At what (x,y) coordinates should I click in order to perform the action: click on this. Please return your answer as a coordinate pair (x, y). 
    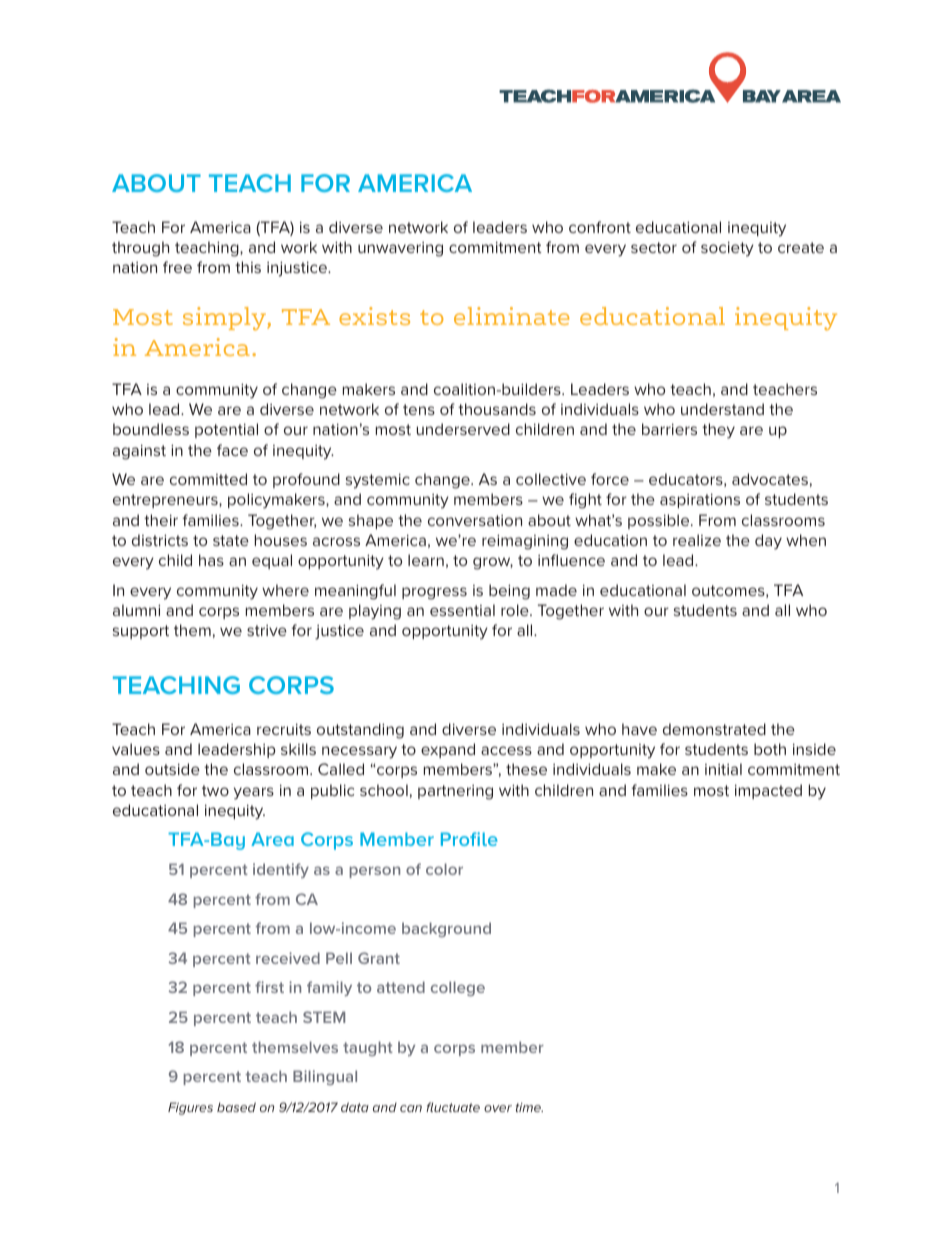
    Looking at the image, I should click on (248, 267).
